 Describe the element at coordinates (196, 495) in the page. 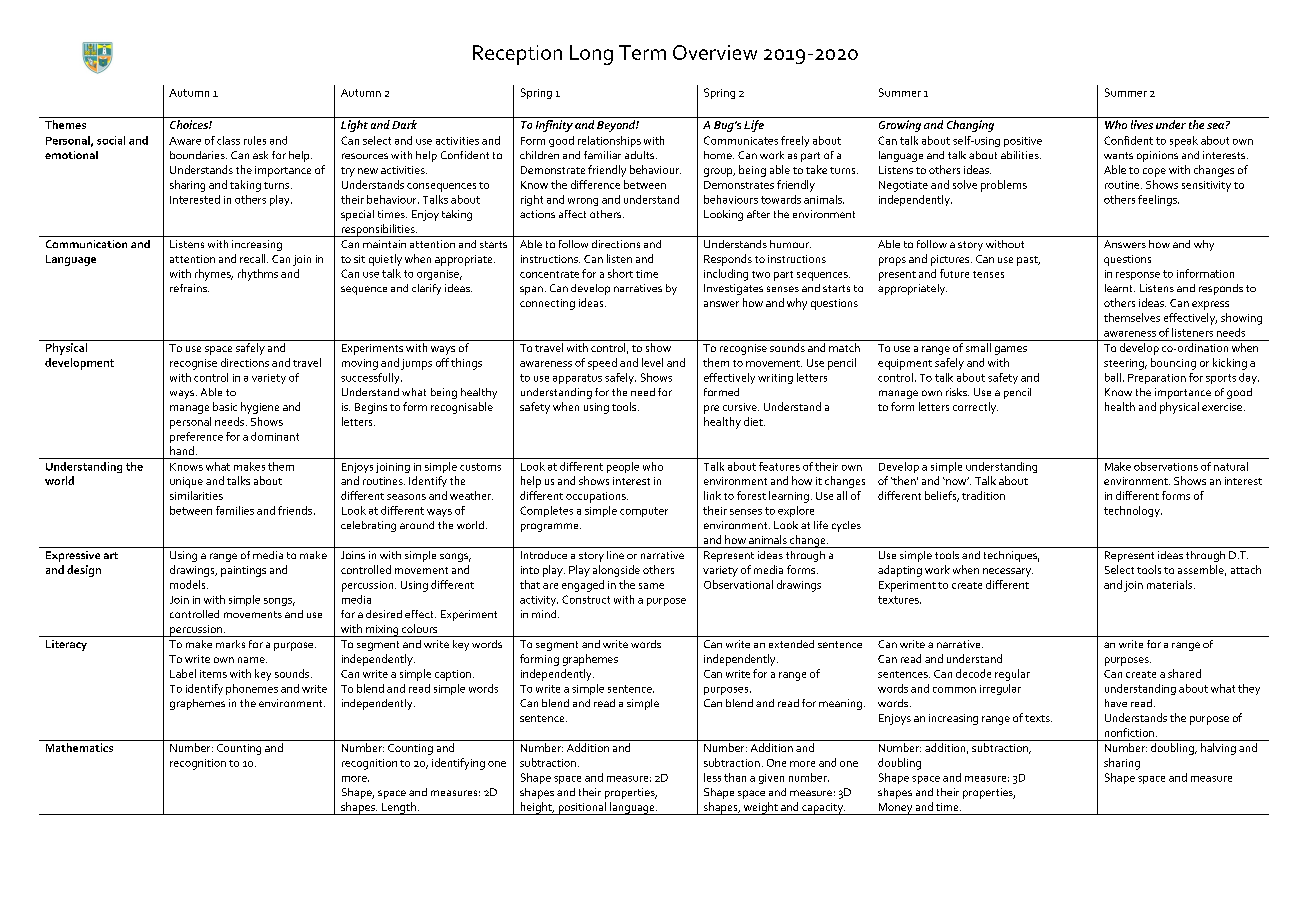

I see `similarities` at that location.
